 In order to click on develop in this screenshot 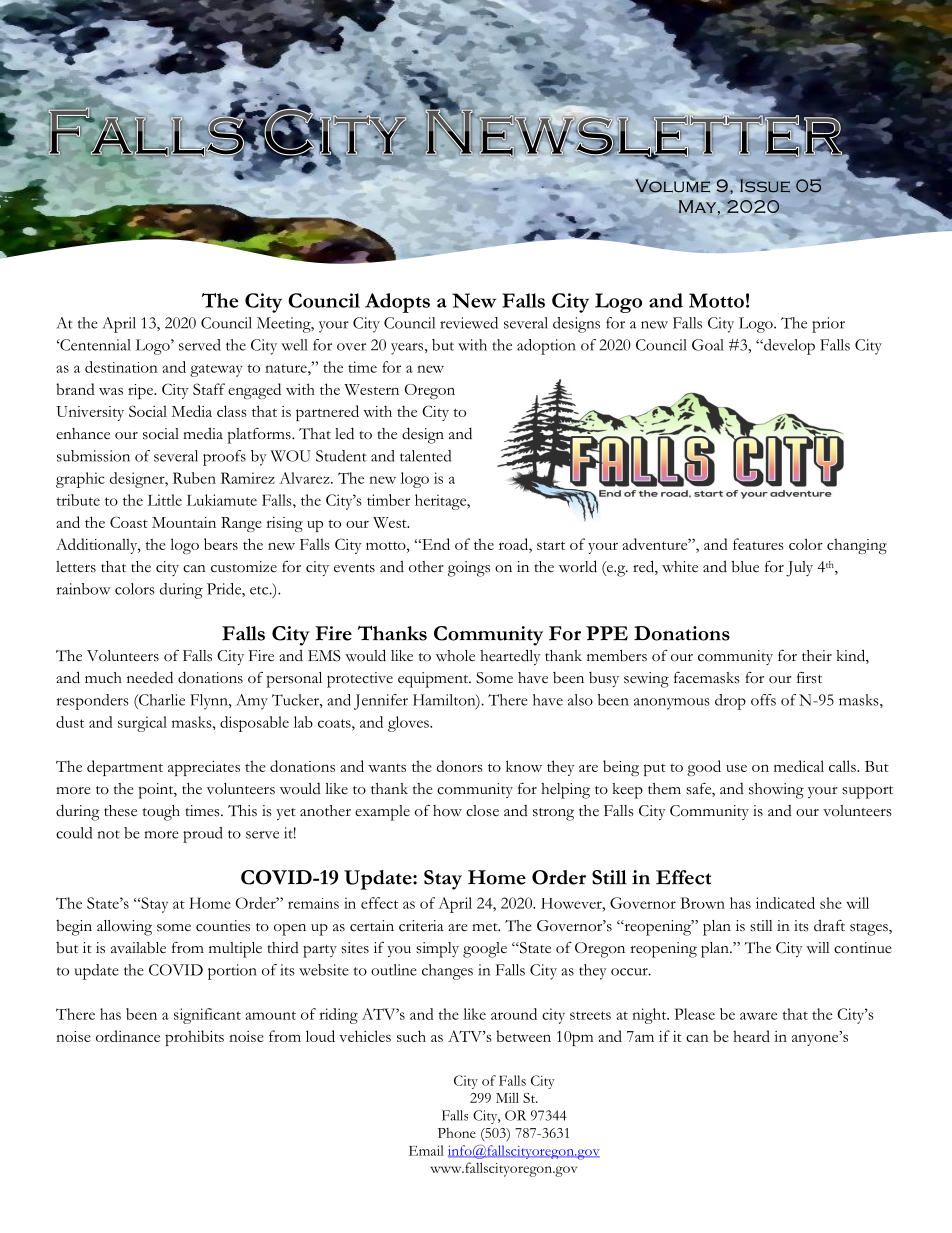, I will do `click(788, 347)`.
